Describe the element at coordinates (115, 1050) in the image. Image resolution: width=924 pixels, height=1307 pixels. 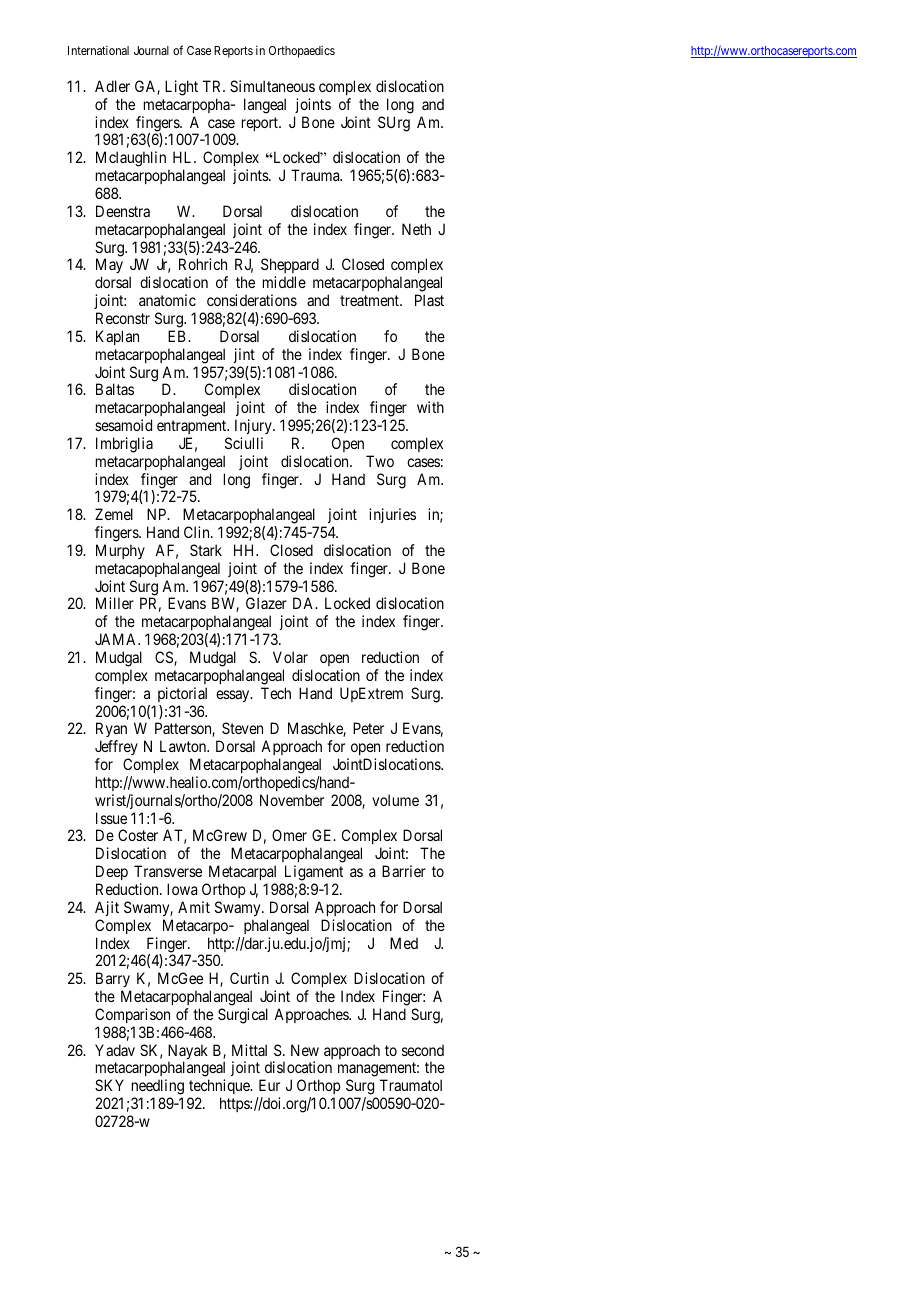
I see `Yadav` at that location.
